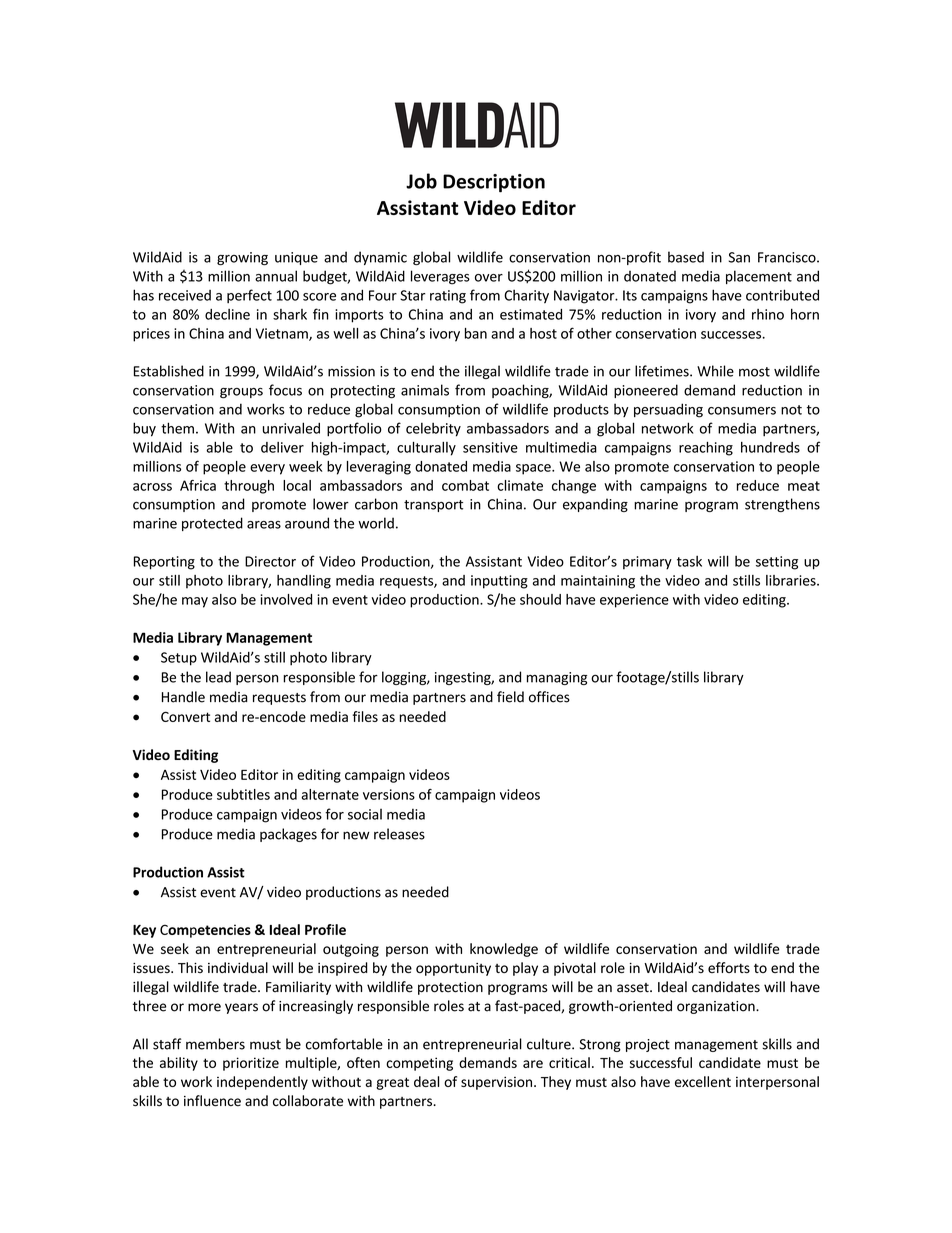 The image size is (952, 1233). What do you see at coordinates (494, 183) in the document?
I see `Description` at bounding box center [494, 183].
